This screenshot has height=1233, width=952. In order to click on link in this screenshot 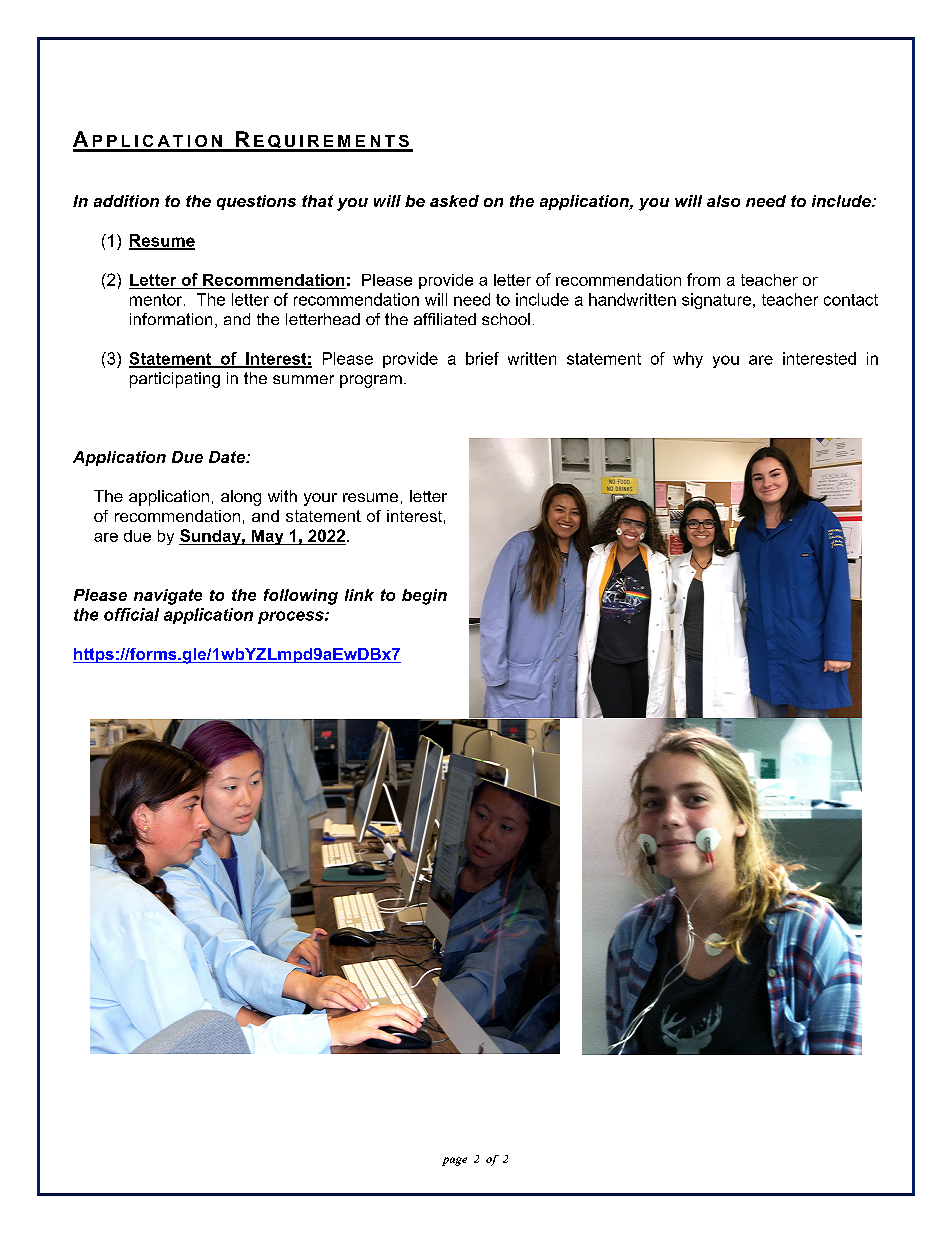, I will do `click(359, 595)`.
